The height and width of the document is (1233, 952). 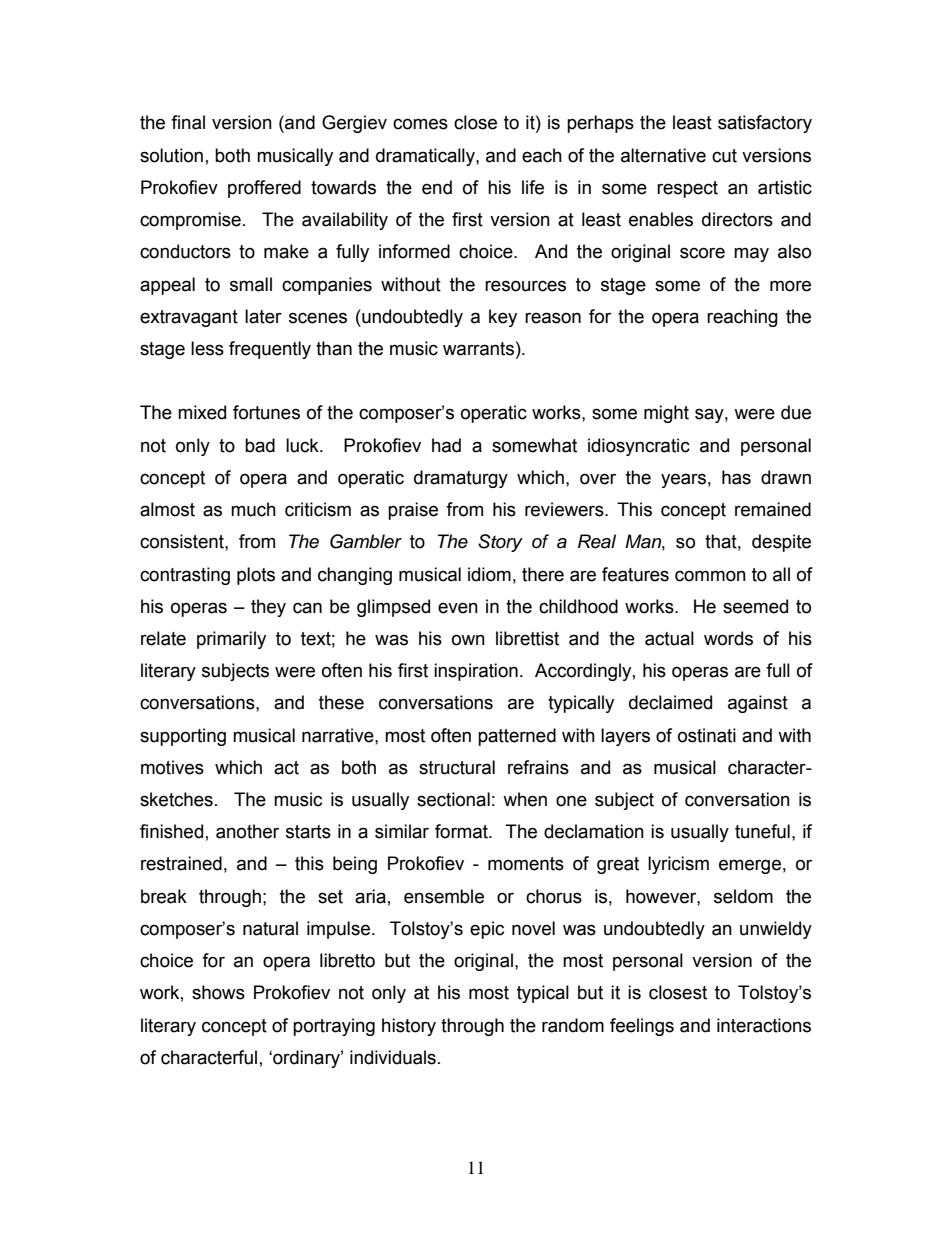 What do you see at coordinates (736, 477) in the document?
I see `has` at bounding box center [736, 477].
